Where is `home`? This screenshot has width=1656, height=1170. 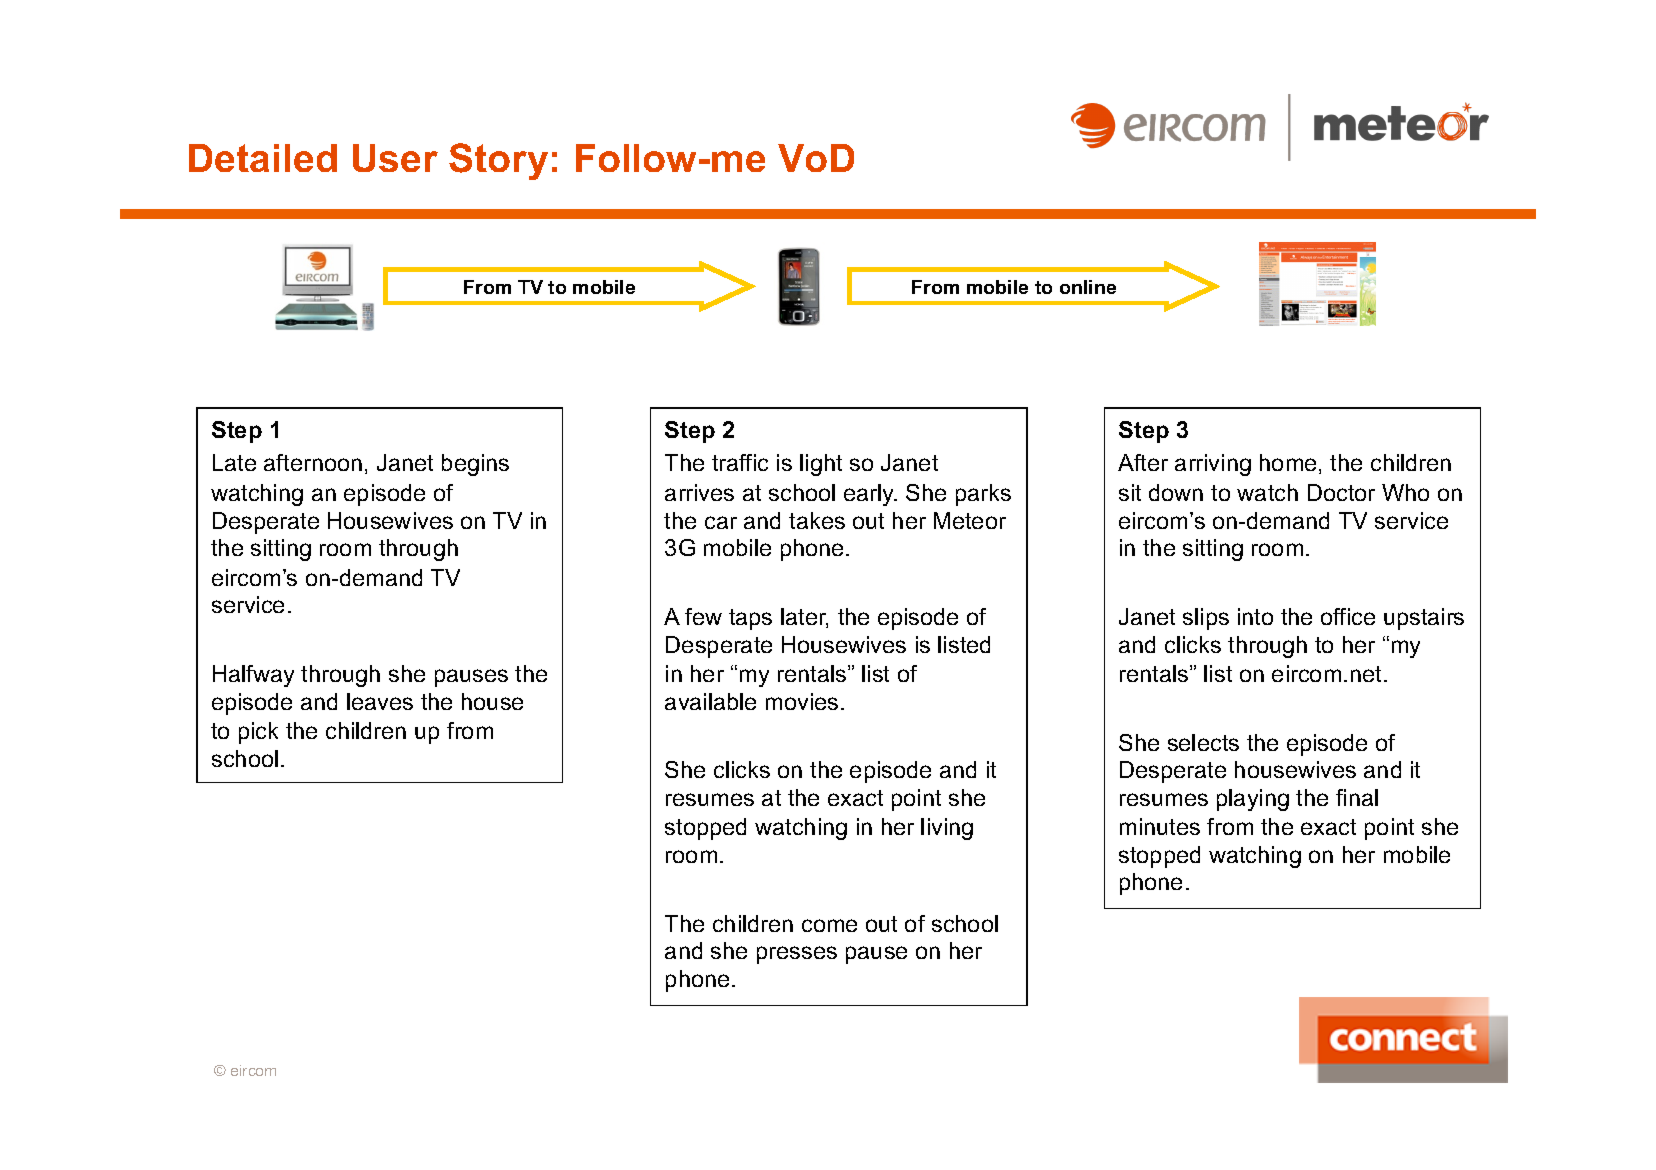 home is located at coordinates (1288, 462).
